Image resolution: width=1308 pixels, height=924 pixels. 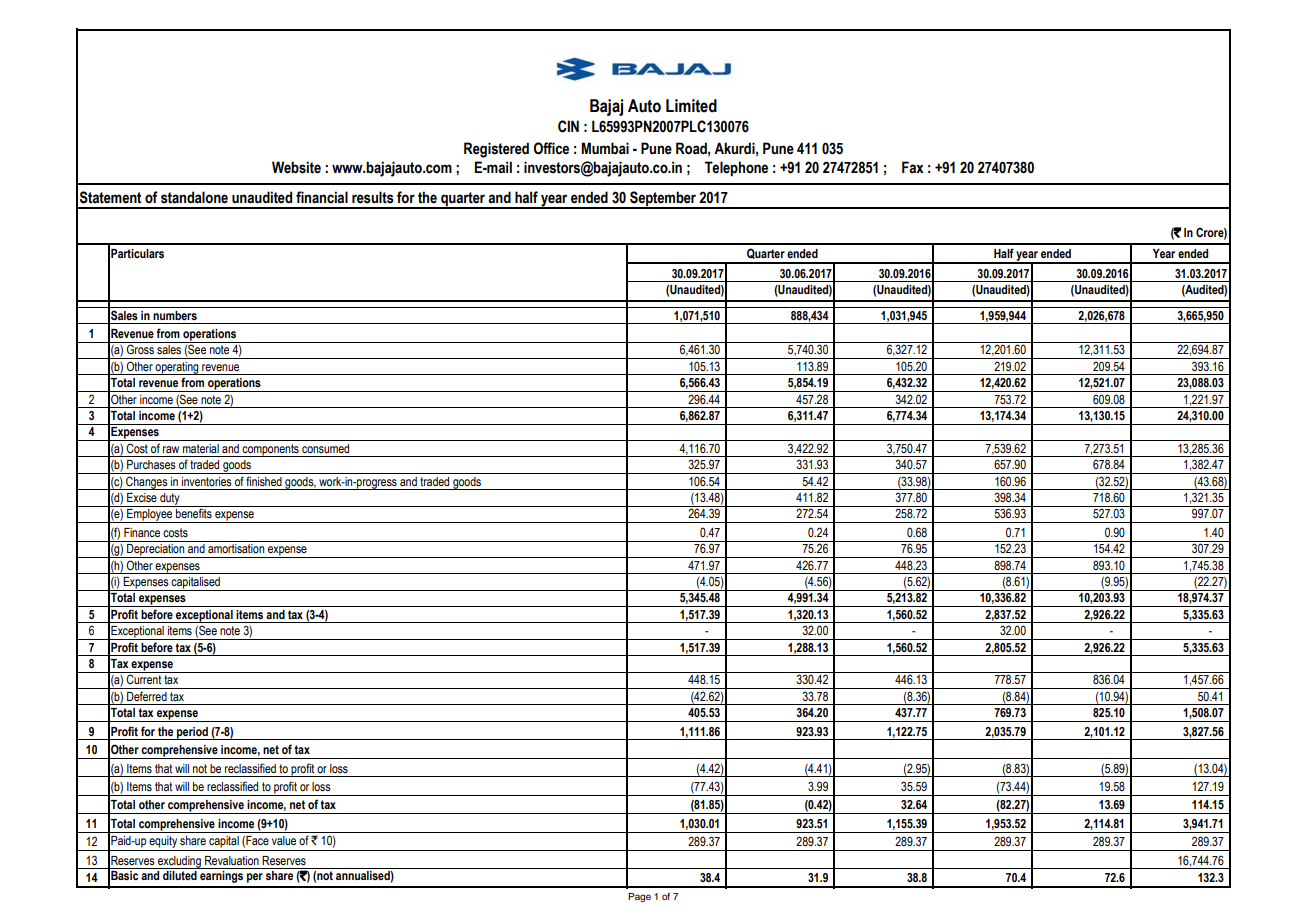 I want to click on Telephone, so click(x=736, y=168).
